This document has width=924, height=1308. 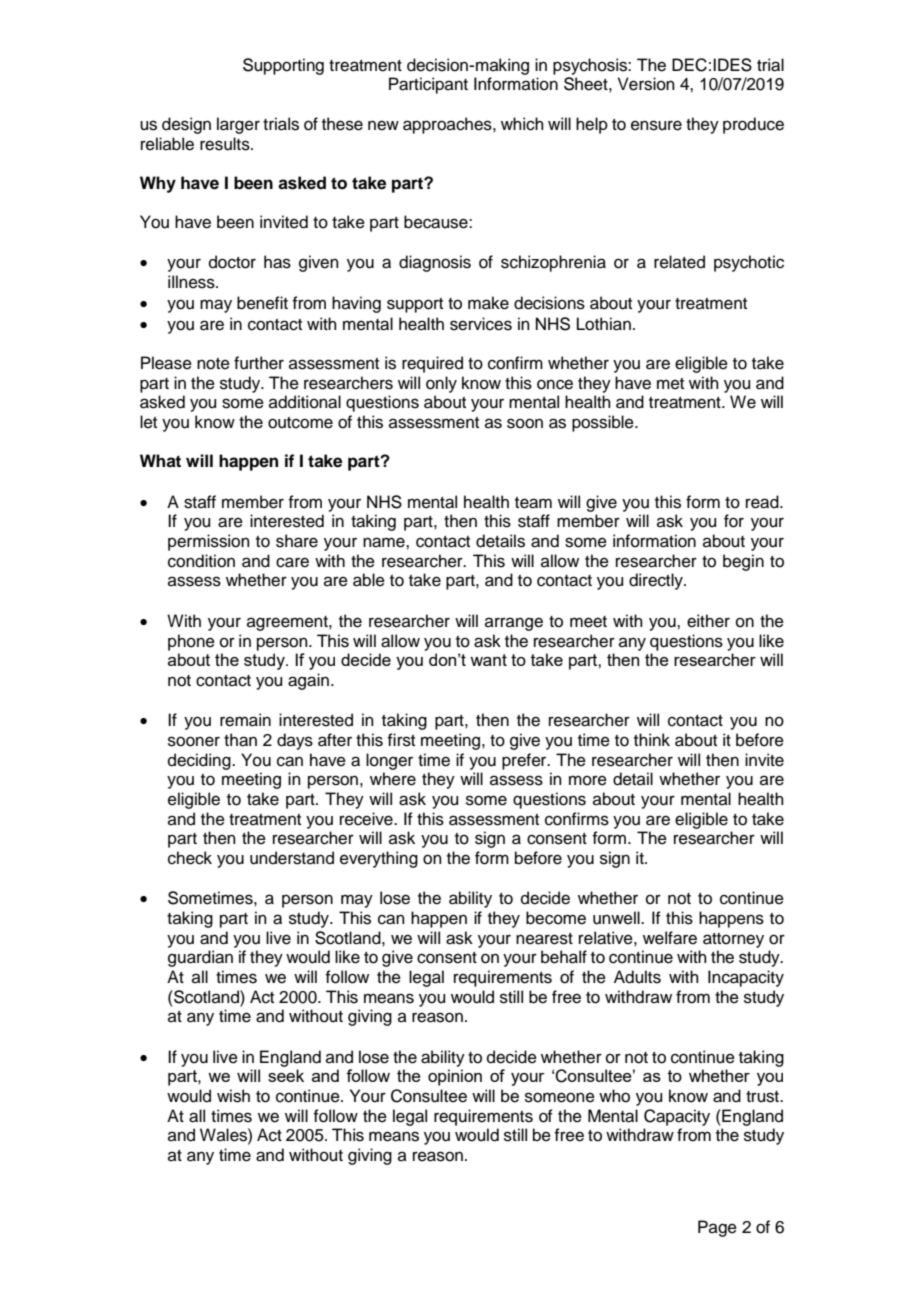 I want to click on first, so click(x=401, y=740).
